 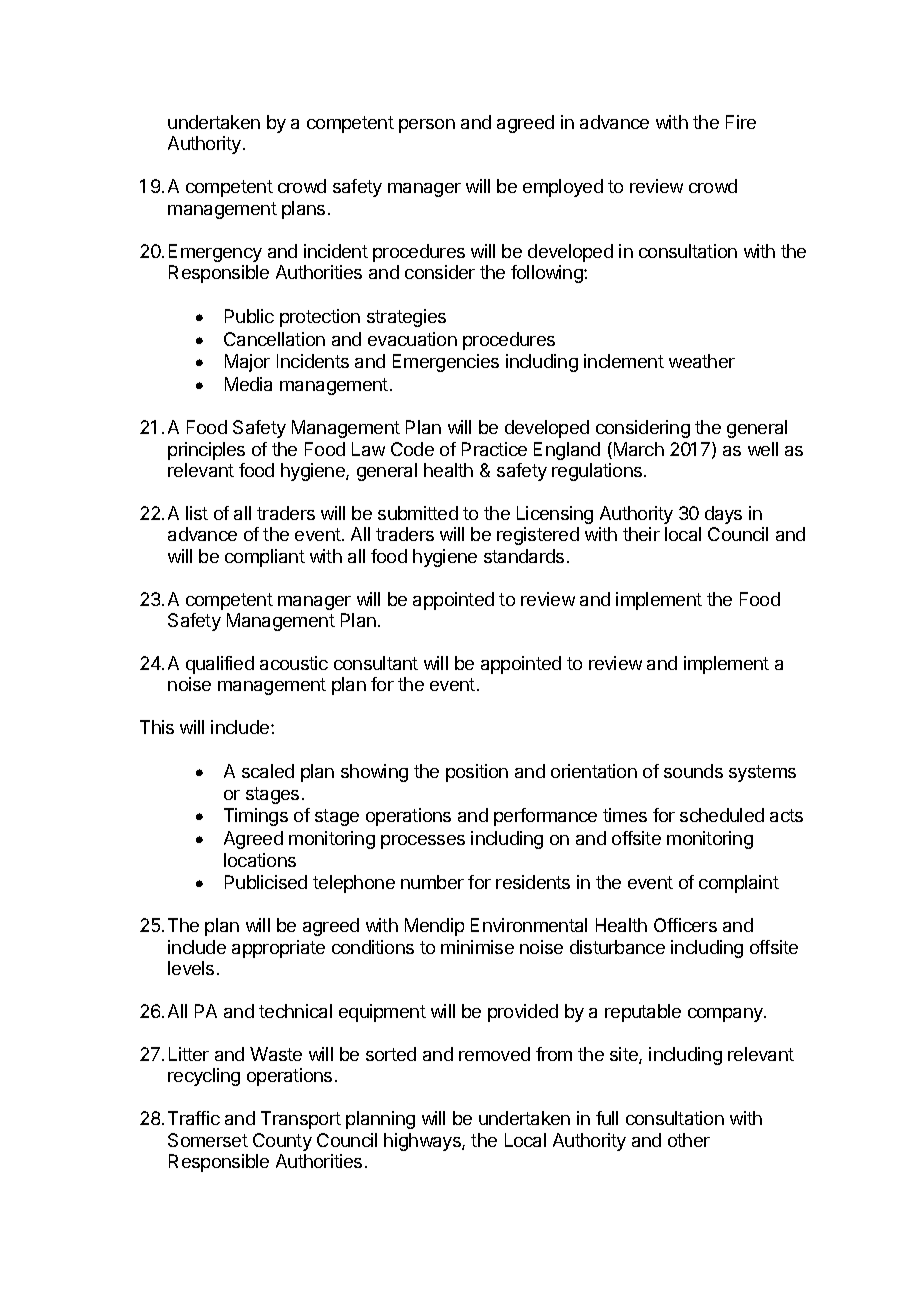 I want to click on Media, so click(x=248, y=384).
